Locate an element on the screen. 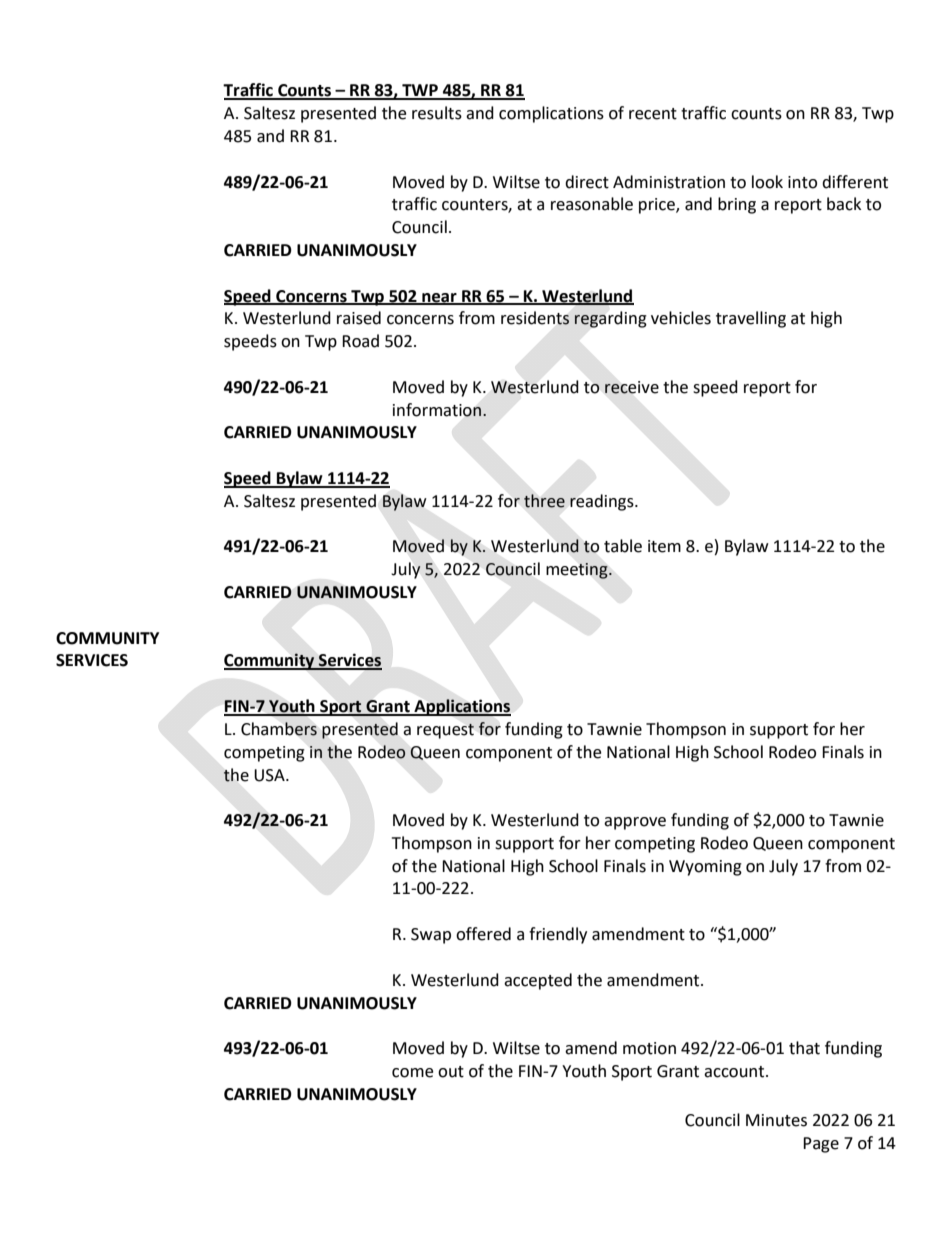 The image size is (952, 1233). come is located at coordinates (412, 1073).
